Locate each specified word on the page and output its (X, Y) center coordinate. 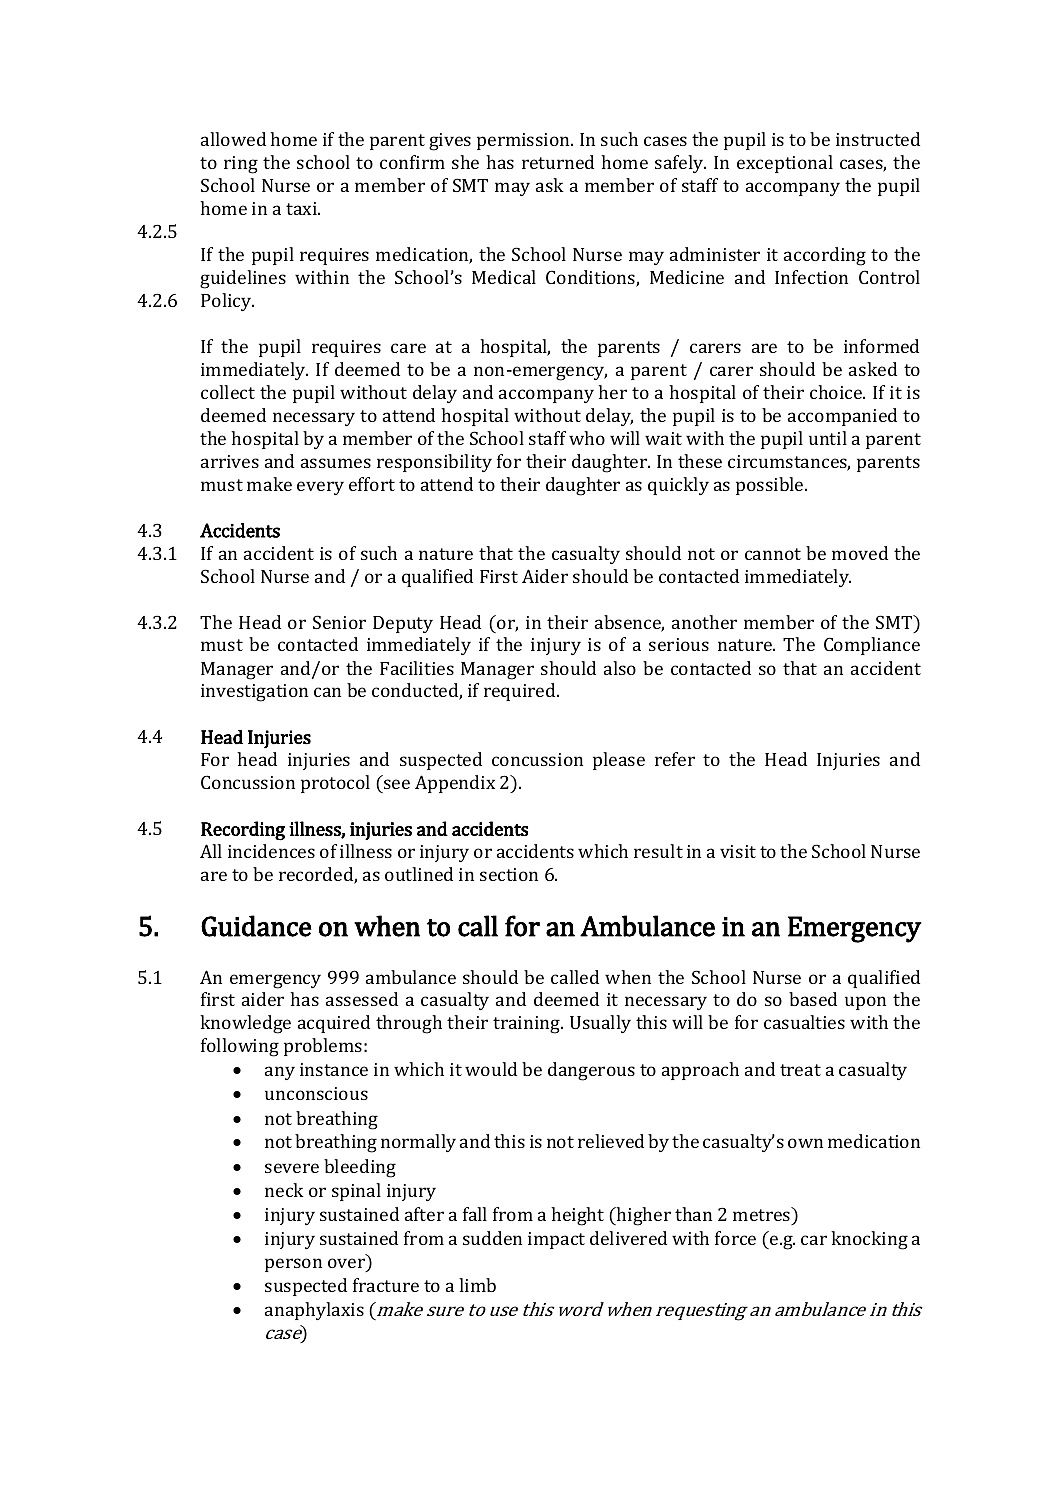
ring (241, 165)
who (587, 438)
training (528, 1025)
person (293, 1265)
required (521, 692)
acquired (334, 1024)
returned (558, 162)
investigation (254, 693)
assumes (336, 463)
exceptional (785, 164)
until (828, 438)
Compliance (872, 646)
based (813, 999)
